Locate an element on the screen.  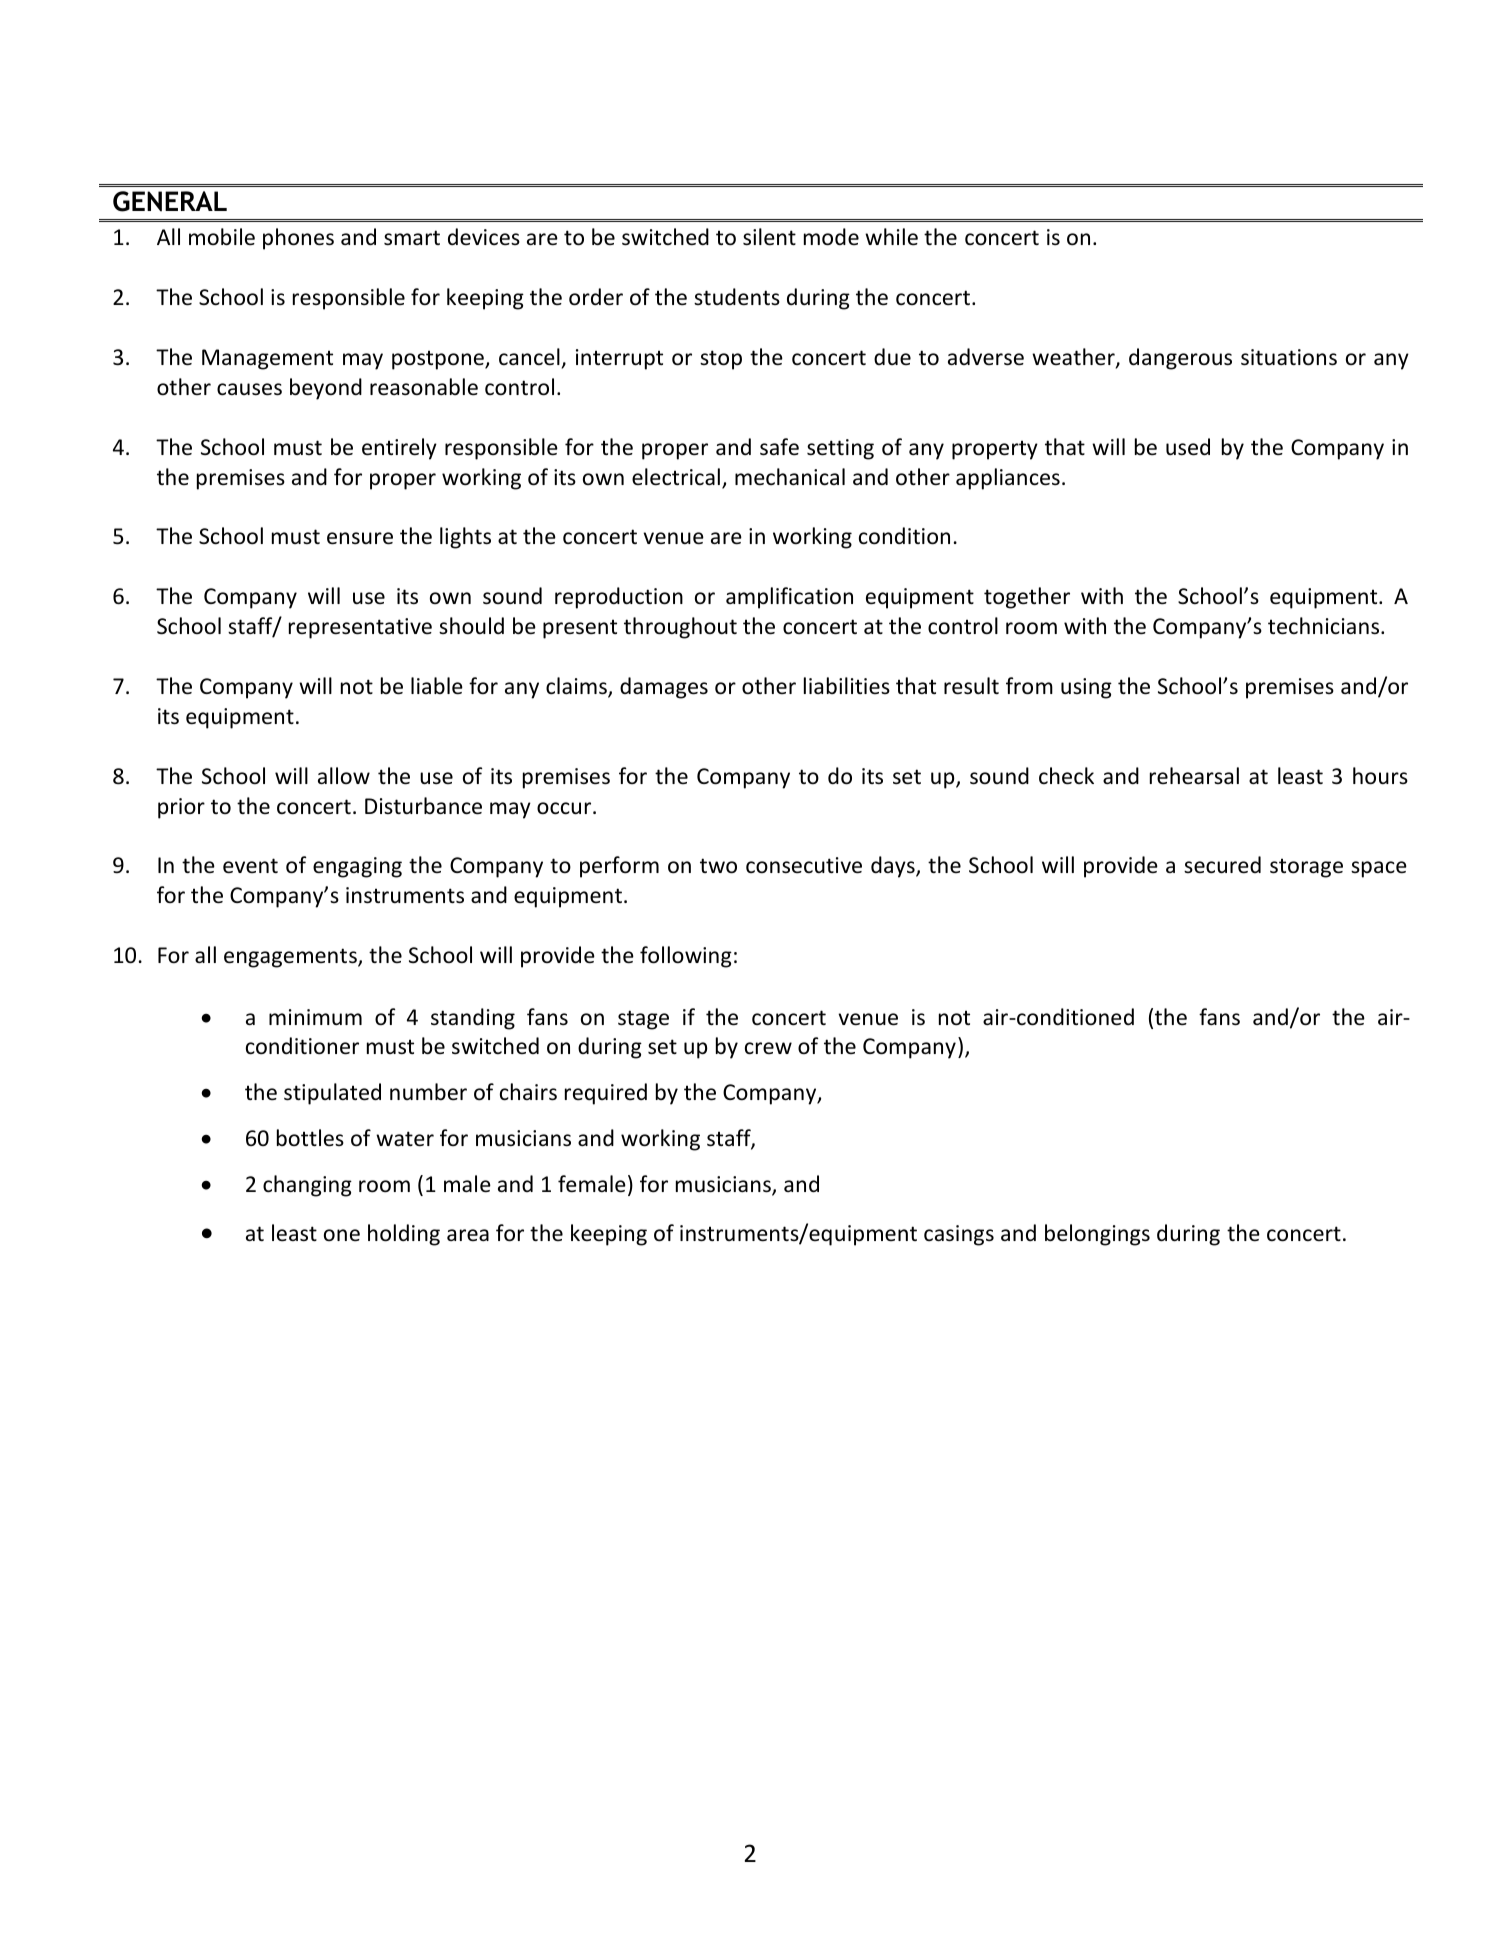
situations is located at coordinates (1289, 357).
